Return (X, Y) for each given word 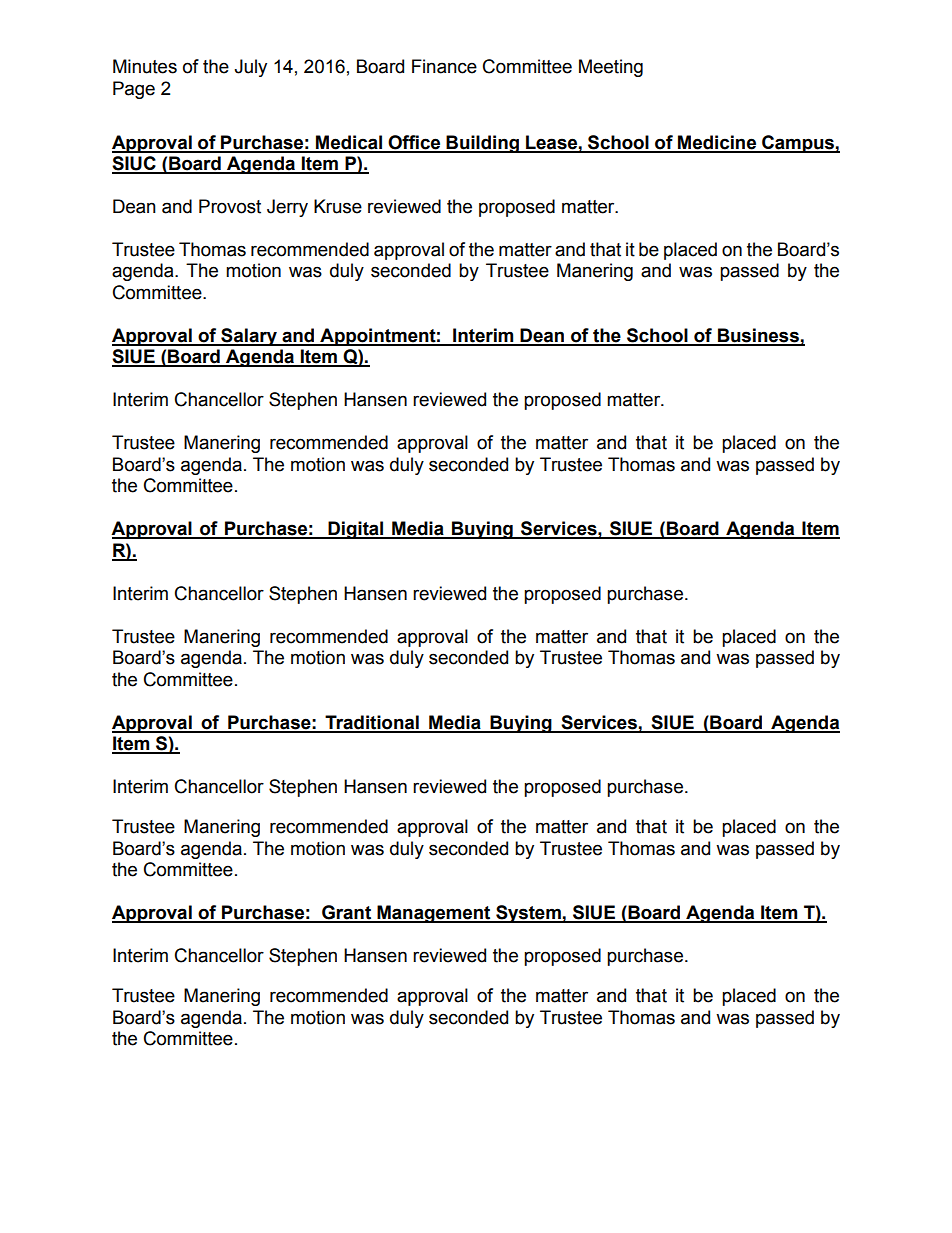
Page (134, 90)
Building (482, 144)
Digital (356, 530)
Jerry (287, 208)
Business (758, 336)
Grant (346, 913)
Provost (230, 206)
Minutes (145, 66)
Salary (249, 337)
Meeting (611, 68)
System (528, 914)
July (250, 68)
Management (434, 914)
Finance (444, 66)
